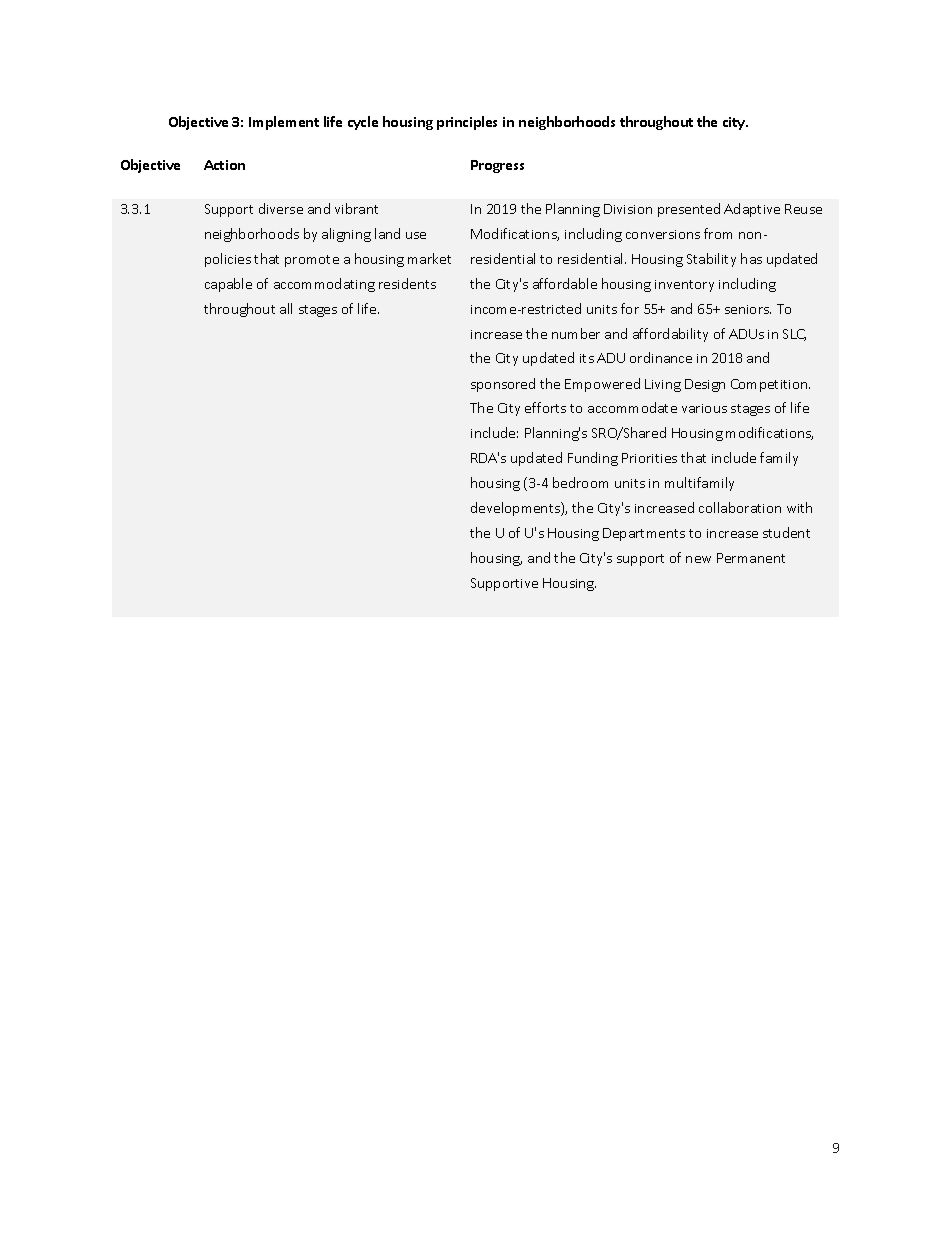 This image has width=952, height=1233. I want to click on market, so click(429, 258).
